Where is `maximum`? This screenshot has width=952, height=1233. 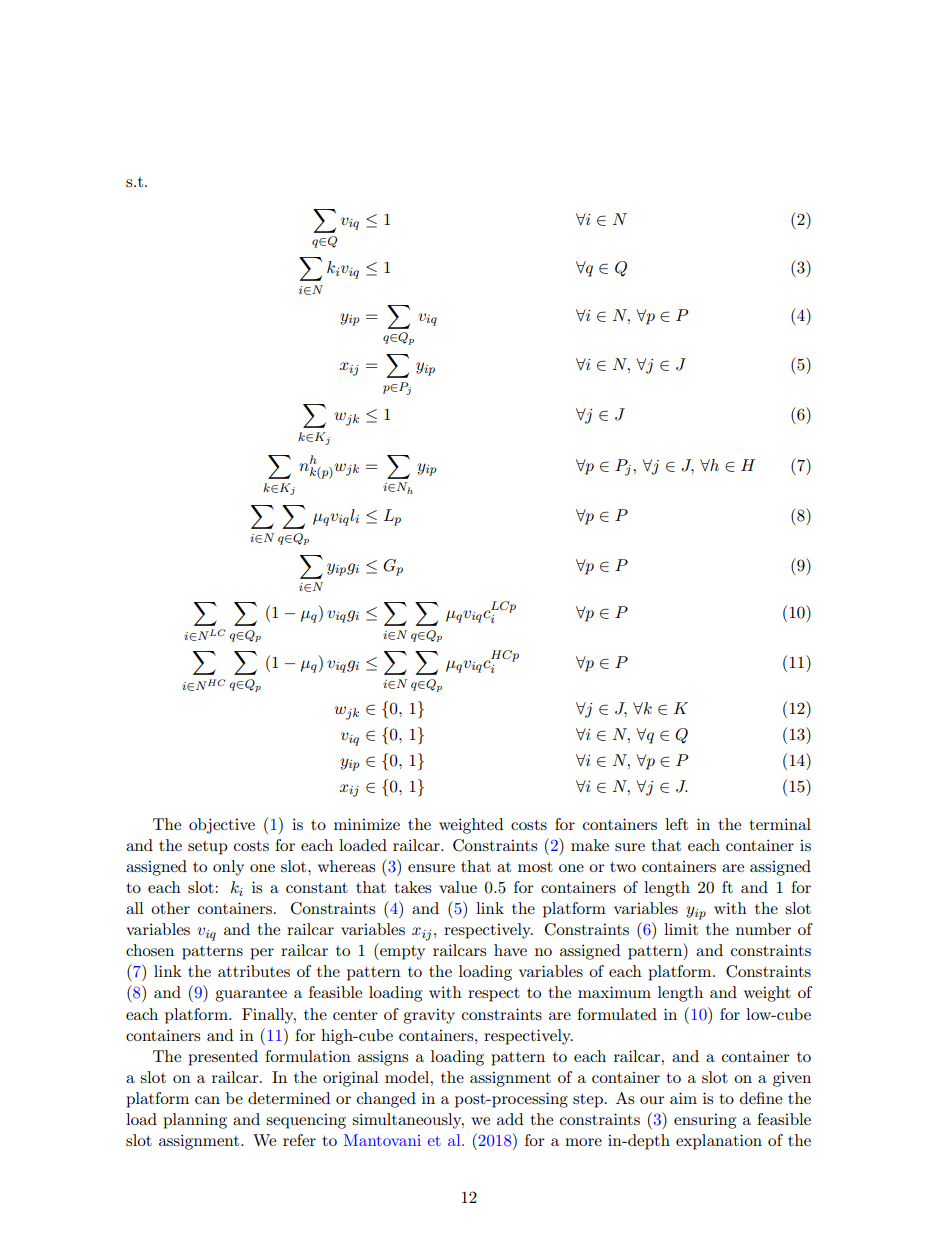 maximum is located at coordinates (614, 992).
